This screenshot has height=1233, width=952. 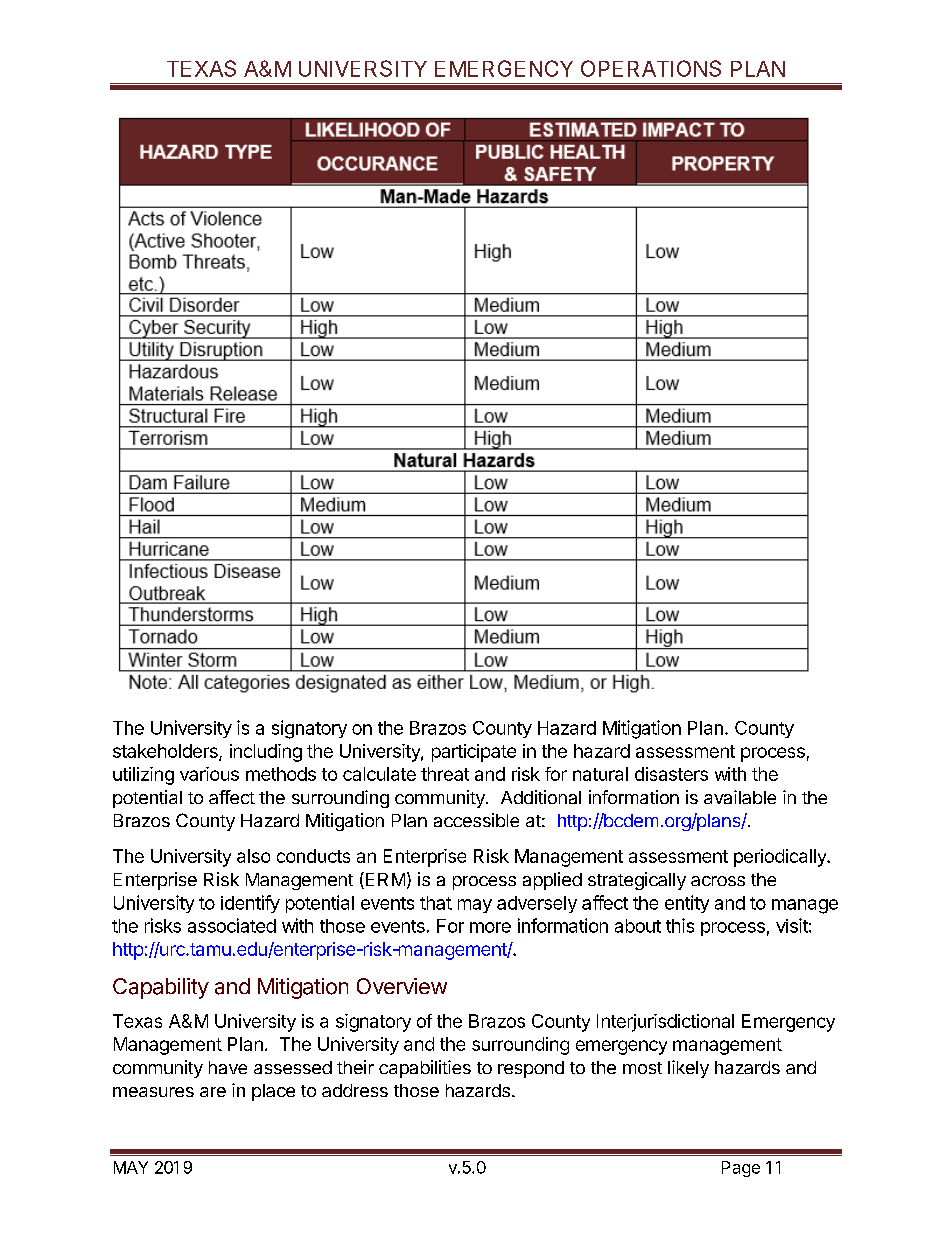 What do you see at coordinates (445, 774) in the screenshot?
I see `threat` at bounding box center [445, 774].
